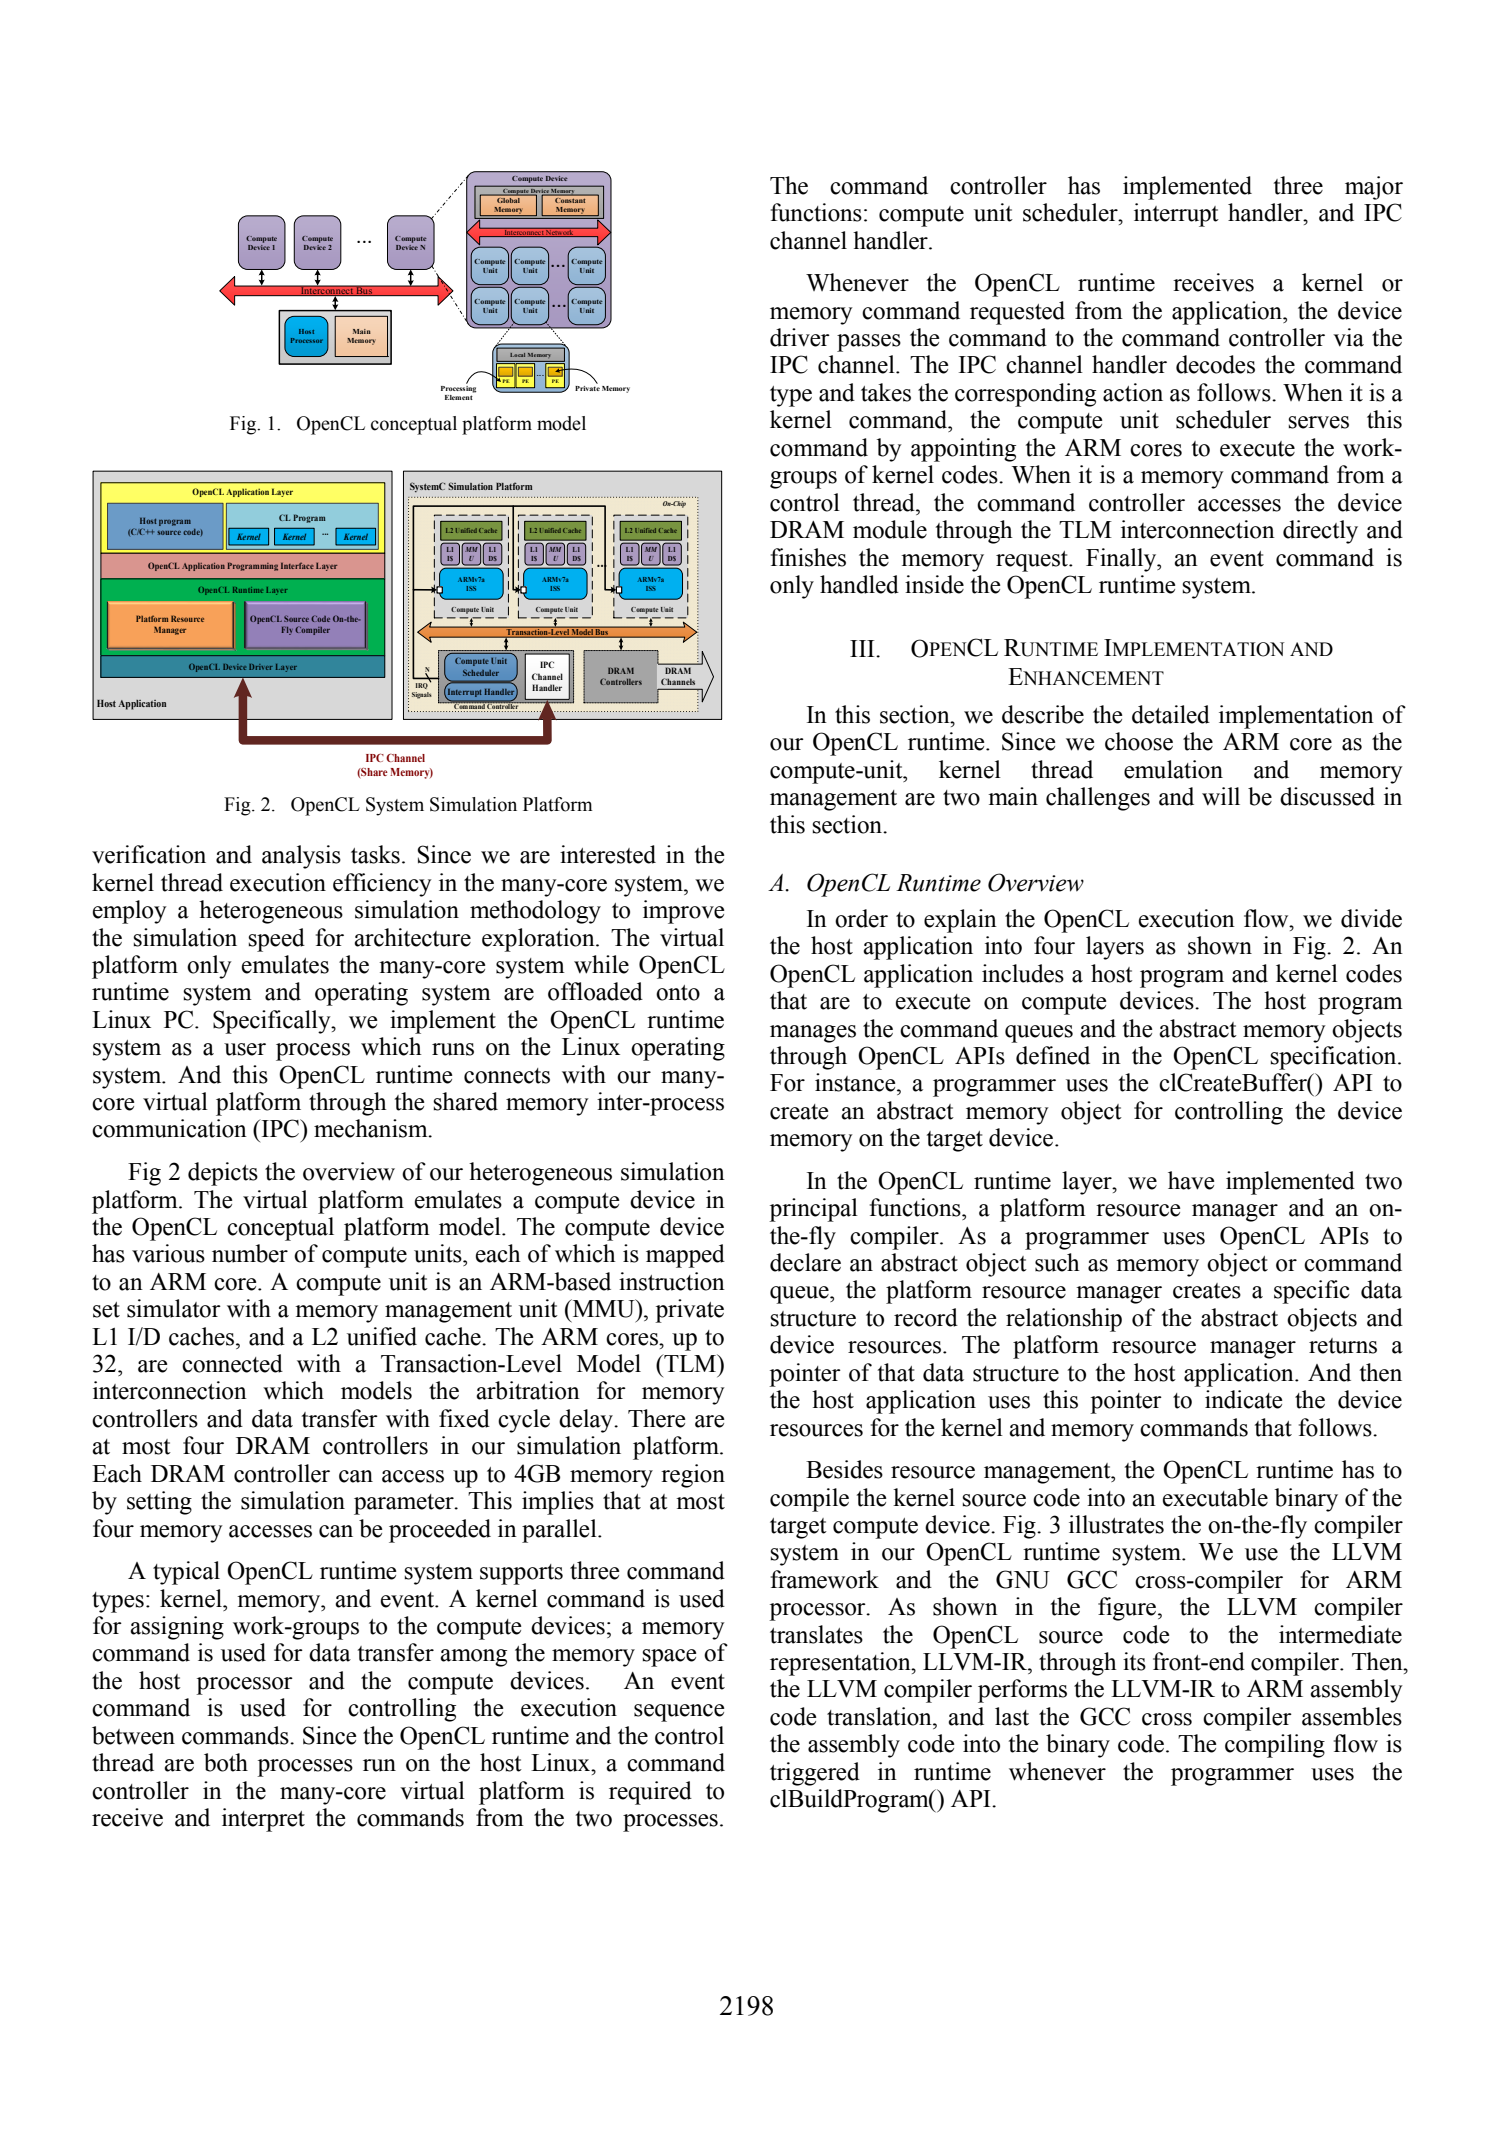 The image size is (1494, 2150). I want to click on passes, so click(869, 343).
